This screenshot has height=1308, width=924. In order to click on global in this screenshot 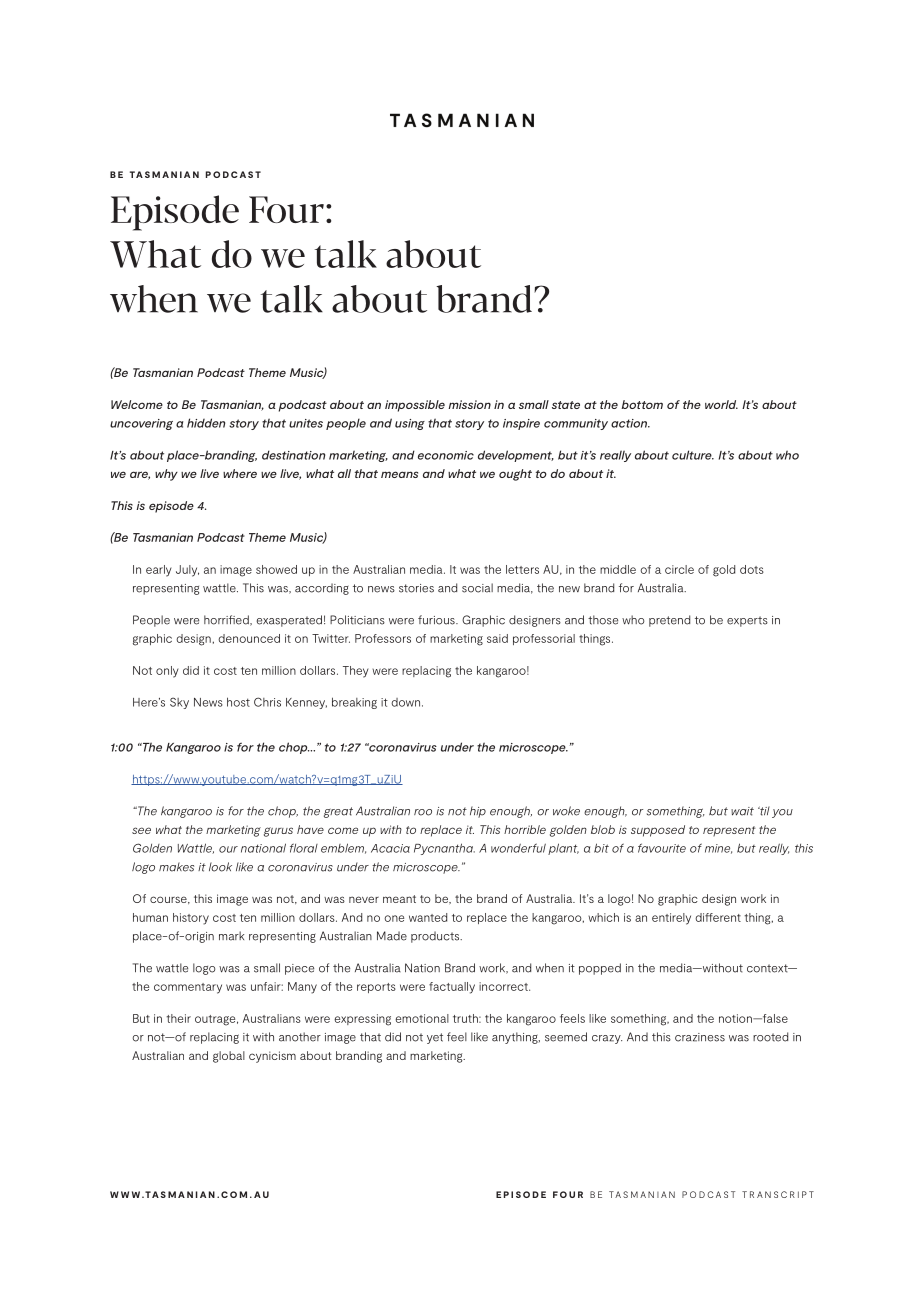, I will do `click(229, 1057)`.
